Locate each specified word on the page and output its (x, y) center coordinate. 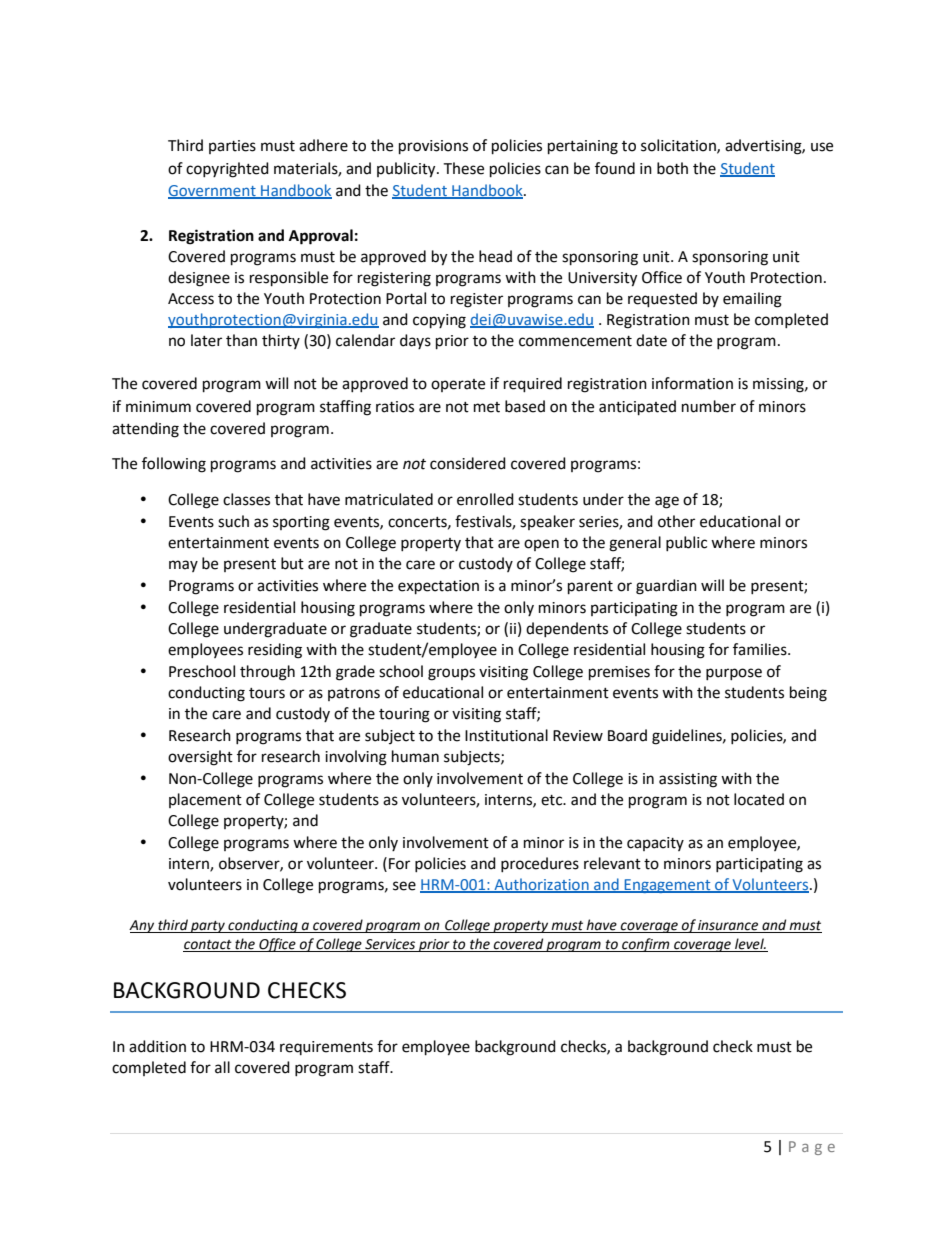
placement (205, 800)
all (222, 1067)
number (709, 406)
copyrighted (227, 170)
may (183, 566)
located (759, 799)
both (672, 168)
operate (458, 385)
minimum (158, 407)
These (463, 168)
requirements (326, 1048)
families (761, 649)
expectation (438, 587)
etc (553, 800)
